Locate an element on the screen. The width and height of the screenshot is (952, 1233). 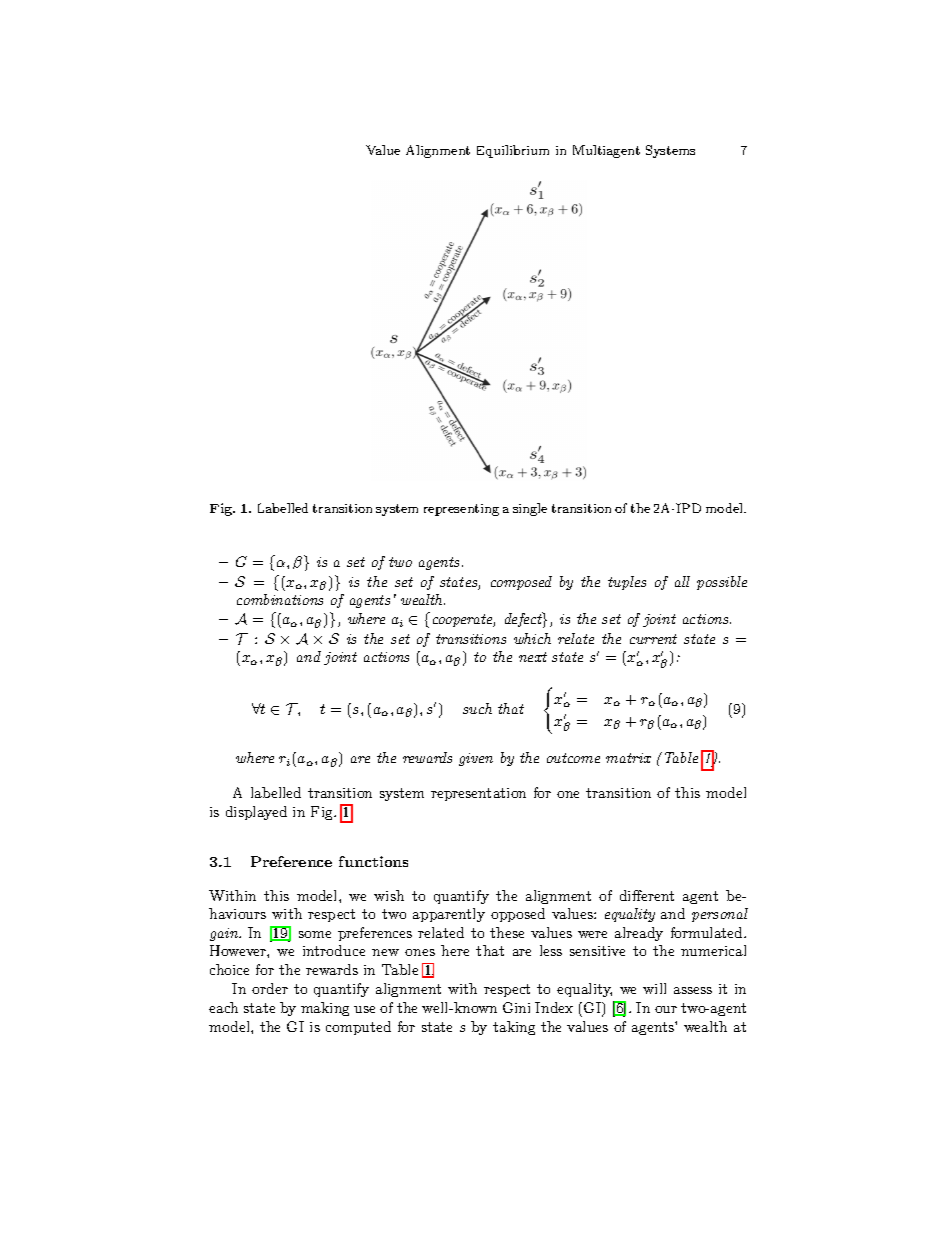
current is located at coordinates (653, 639).
